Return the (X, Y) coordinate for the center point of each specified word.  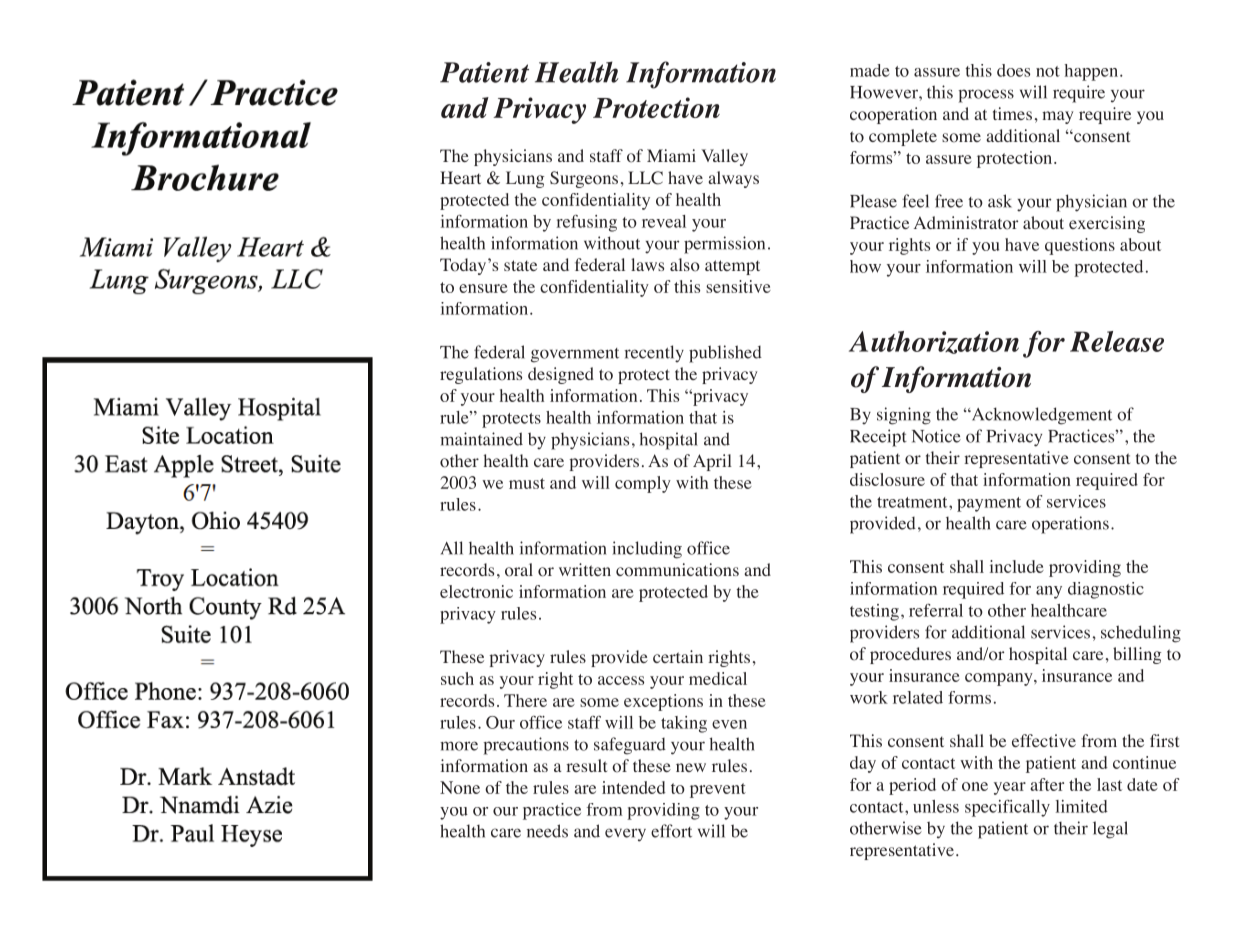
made (869, 70)
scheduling (1141, 634)
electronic (476, 591)
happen (1091, 72)
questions (1080, 246)
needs (547, 831)
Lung (525, 179)
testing (874, 612)
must (527, 483)
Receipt (878, 438)
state (520, 265)
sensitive (738, 286)
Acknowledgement (1040, 416)
